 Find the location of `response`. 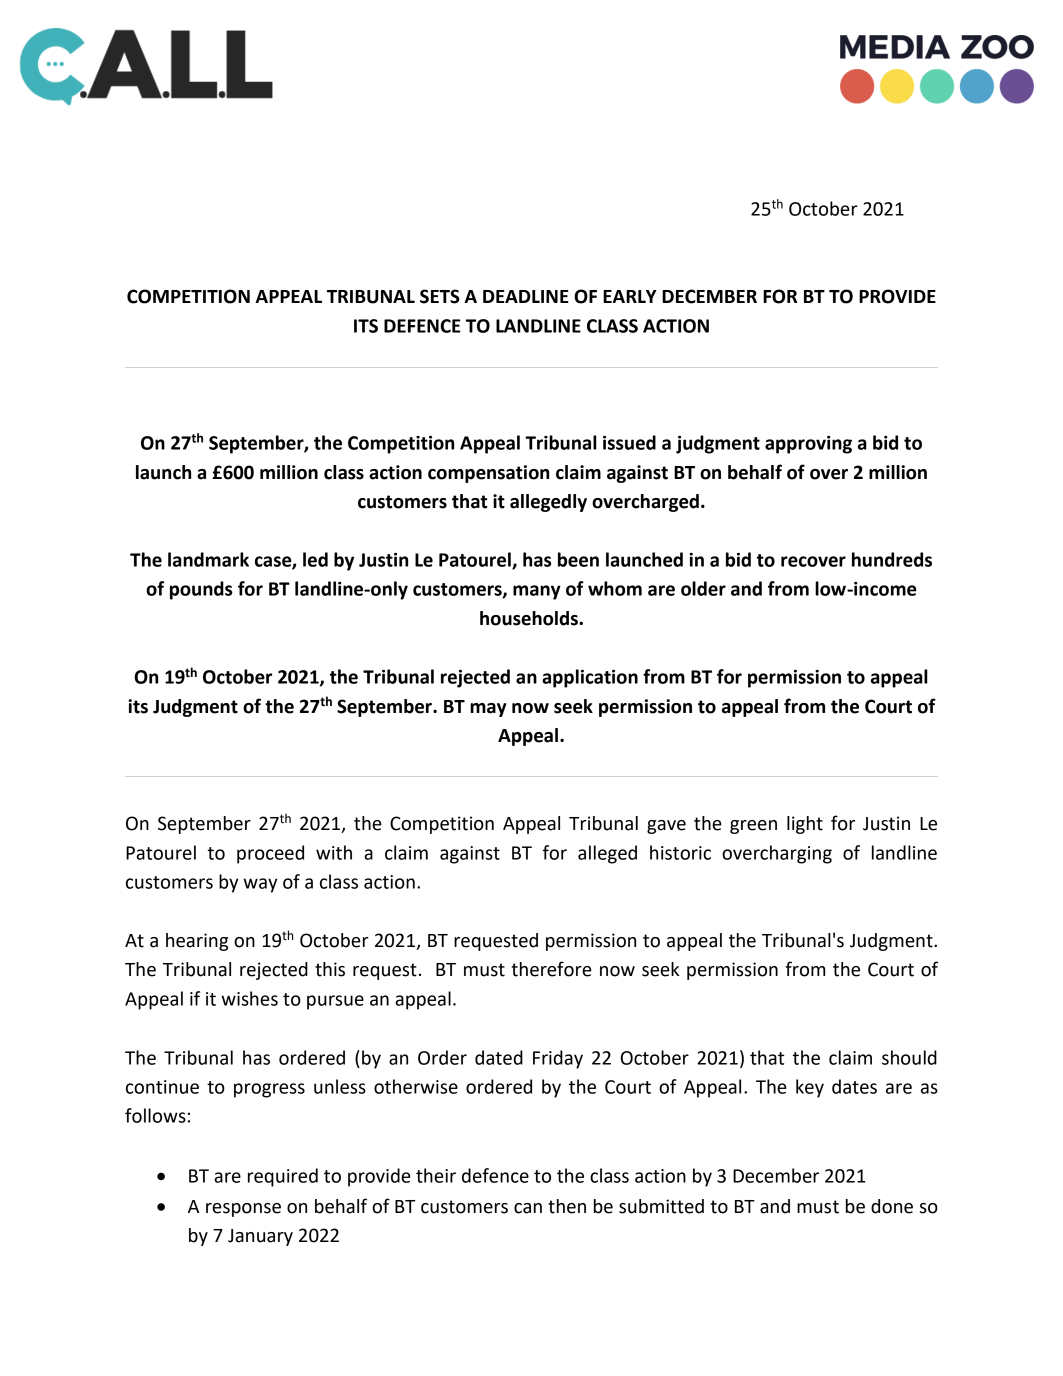

response is located at coordinates (243, 1210).
